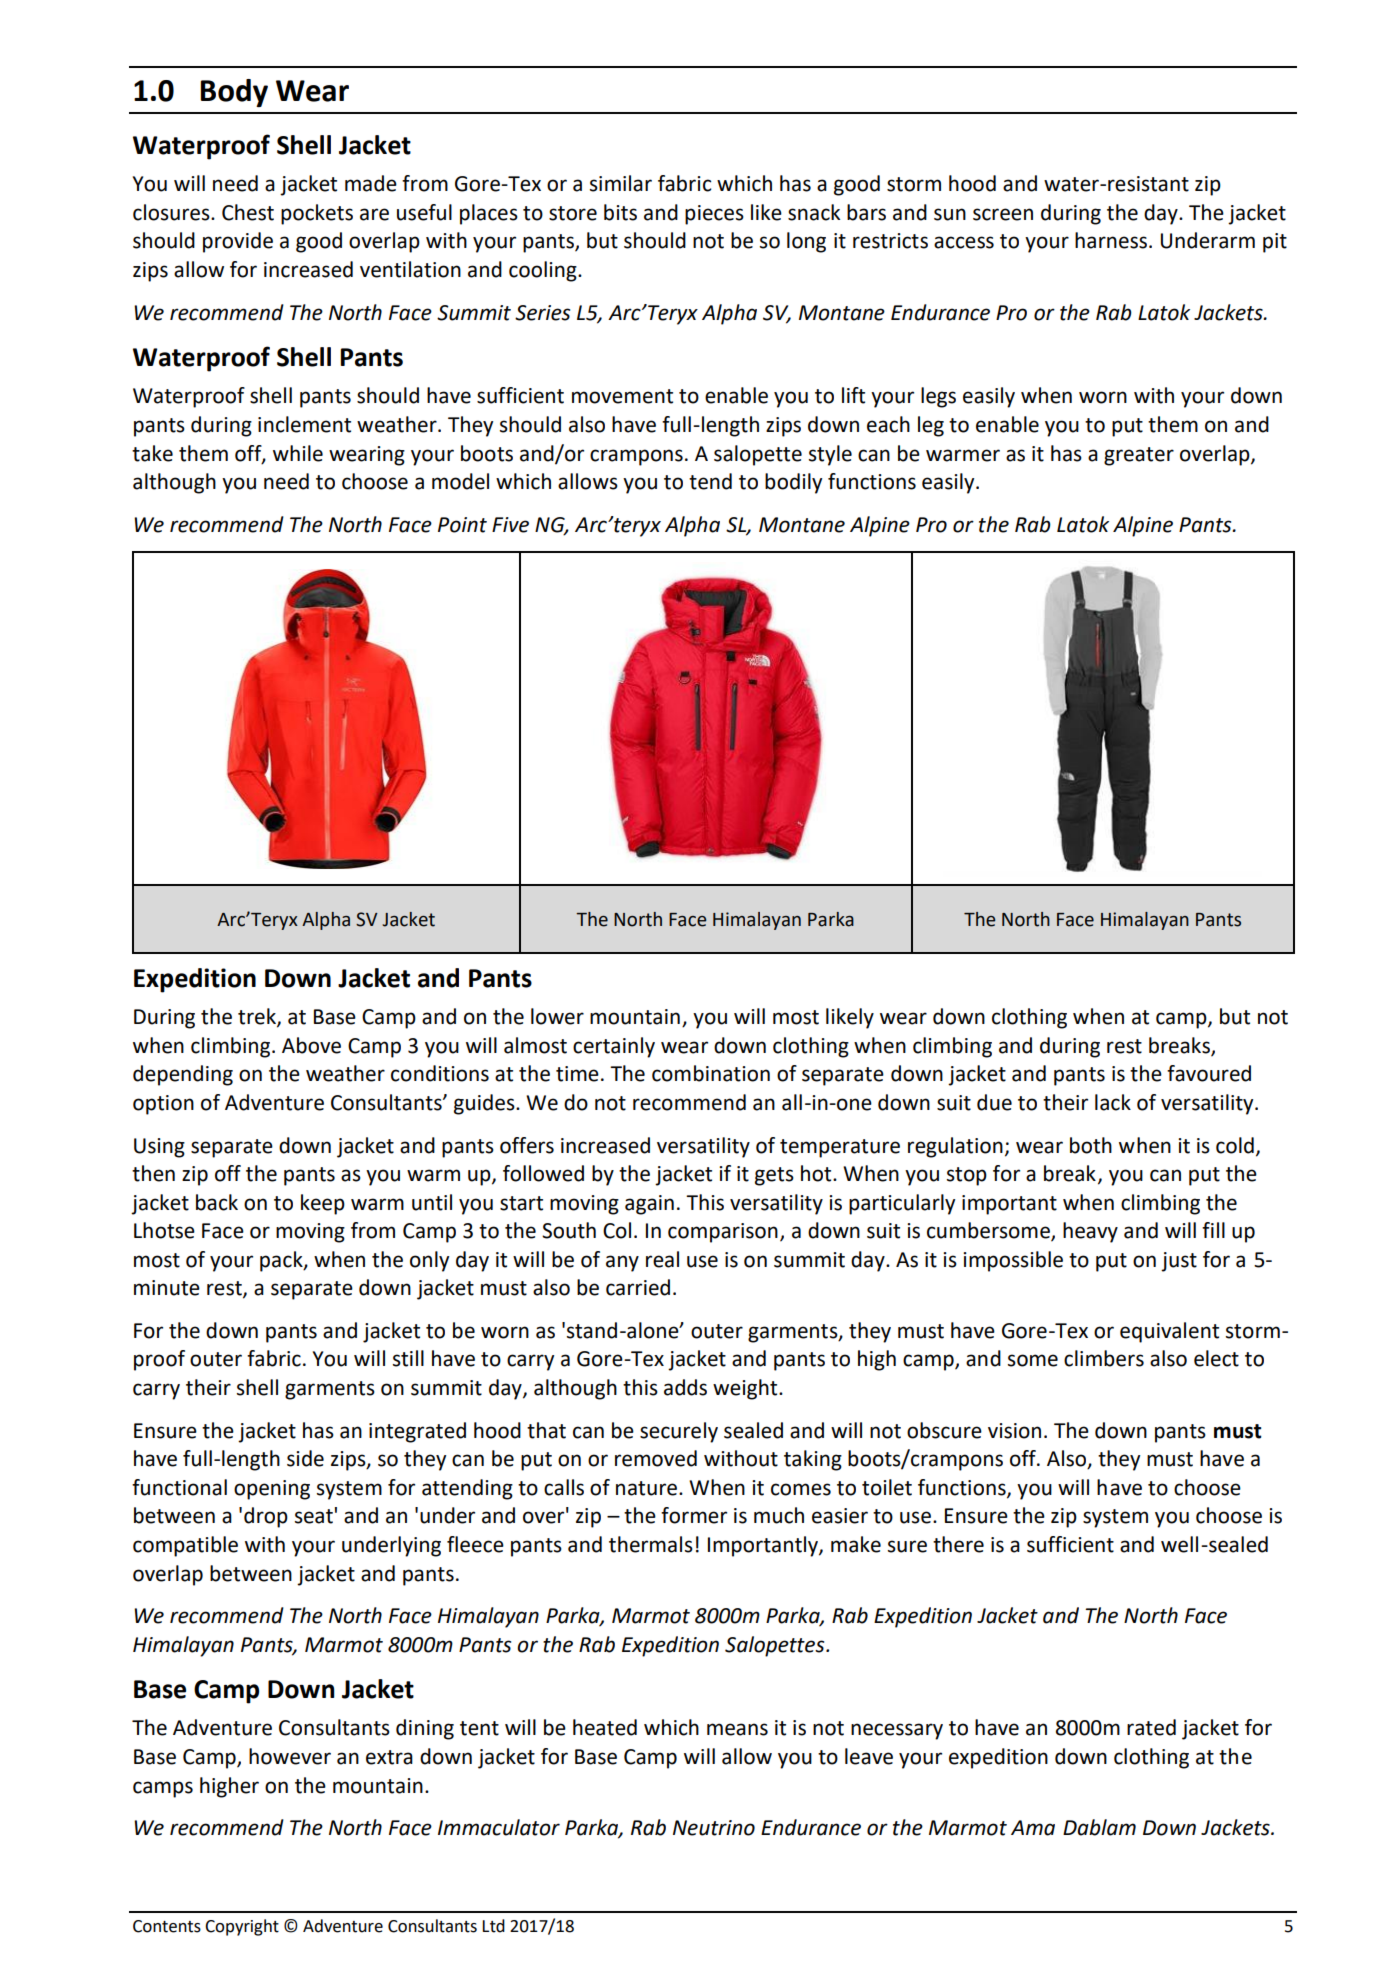  Describe the element at coordinates (793, 483) in the page. I see `bodily` at that location.
